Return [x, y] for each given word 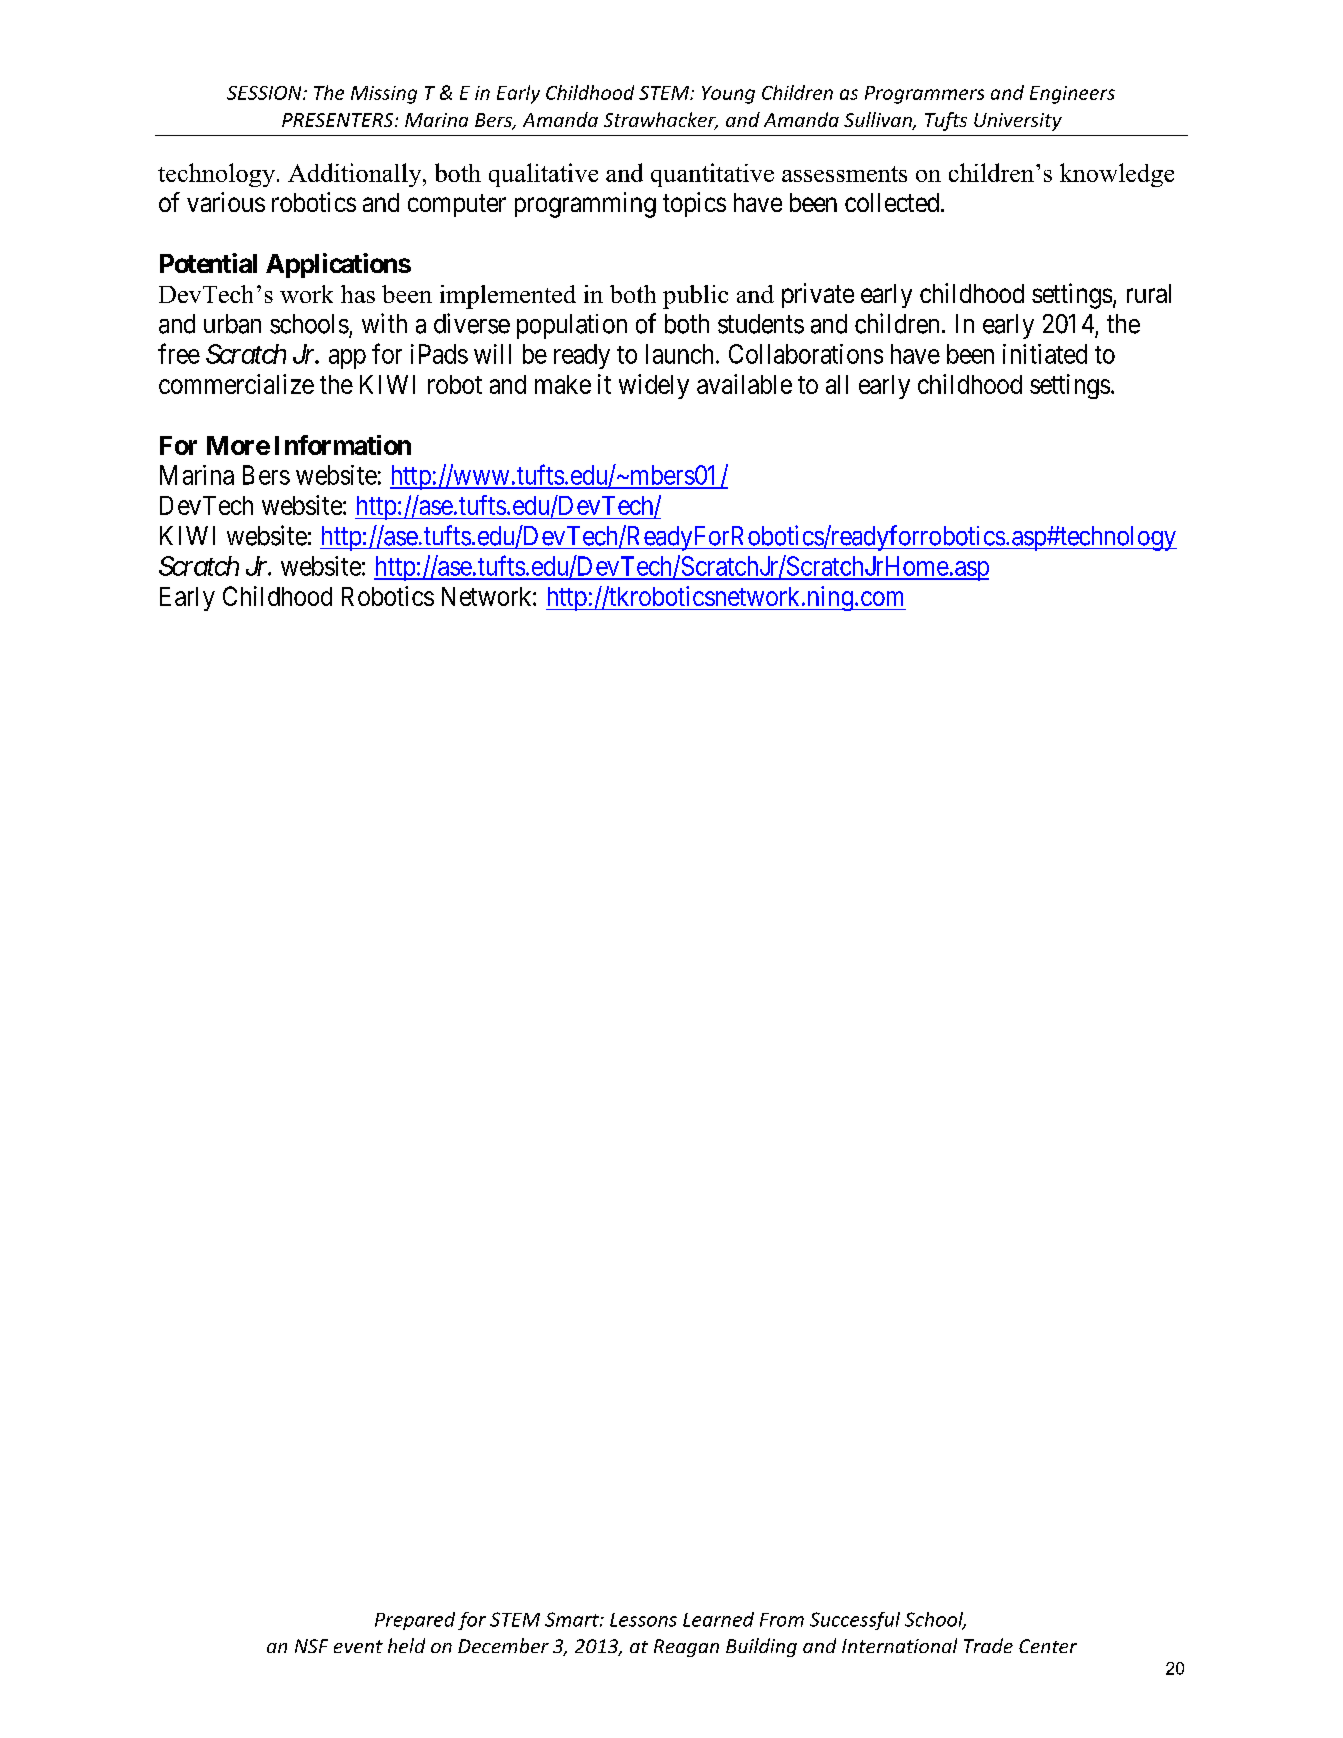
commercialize [236, 384]
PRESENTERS [339, 120]
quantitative [712, 175]
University [1018, 122]
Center [1048, 1646]
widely [654, 386]
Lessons [643, 1620]
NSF [311, 1646]
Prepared [415, 1621]
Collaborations [806, 354]
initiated [1045, 354]
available [744, 384]
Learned [718, 1619]
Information [343, 445]
